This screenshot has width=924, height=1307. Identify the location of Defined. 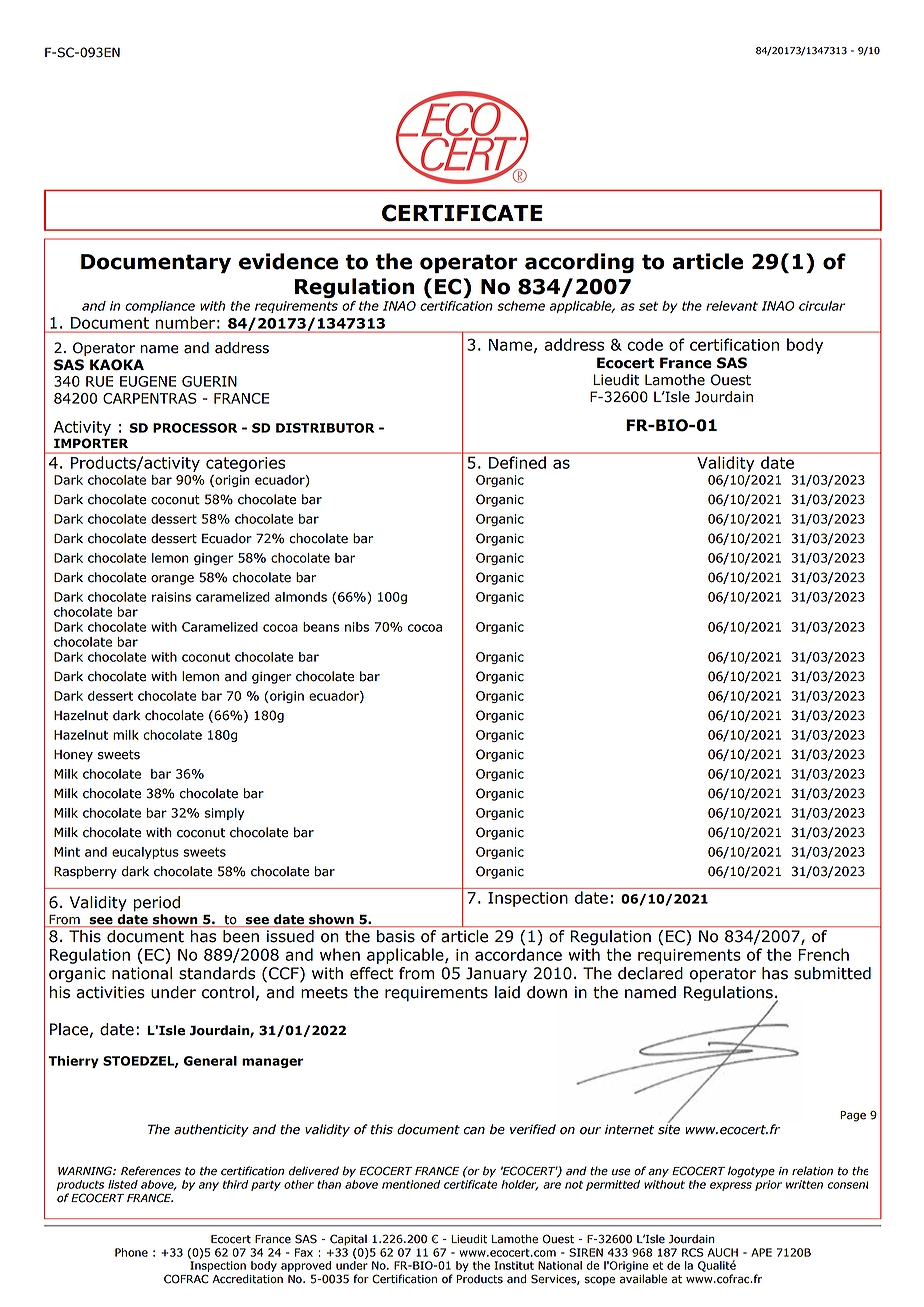
(517, 462).
